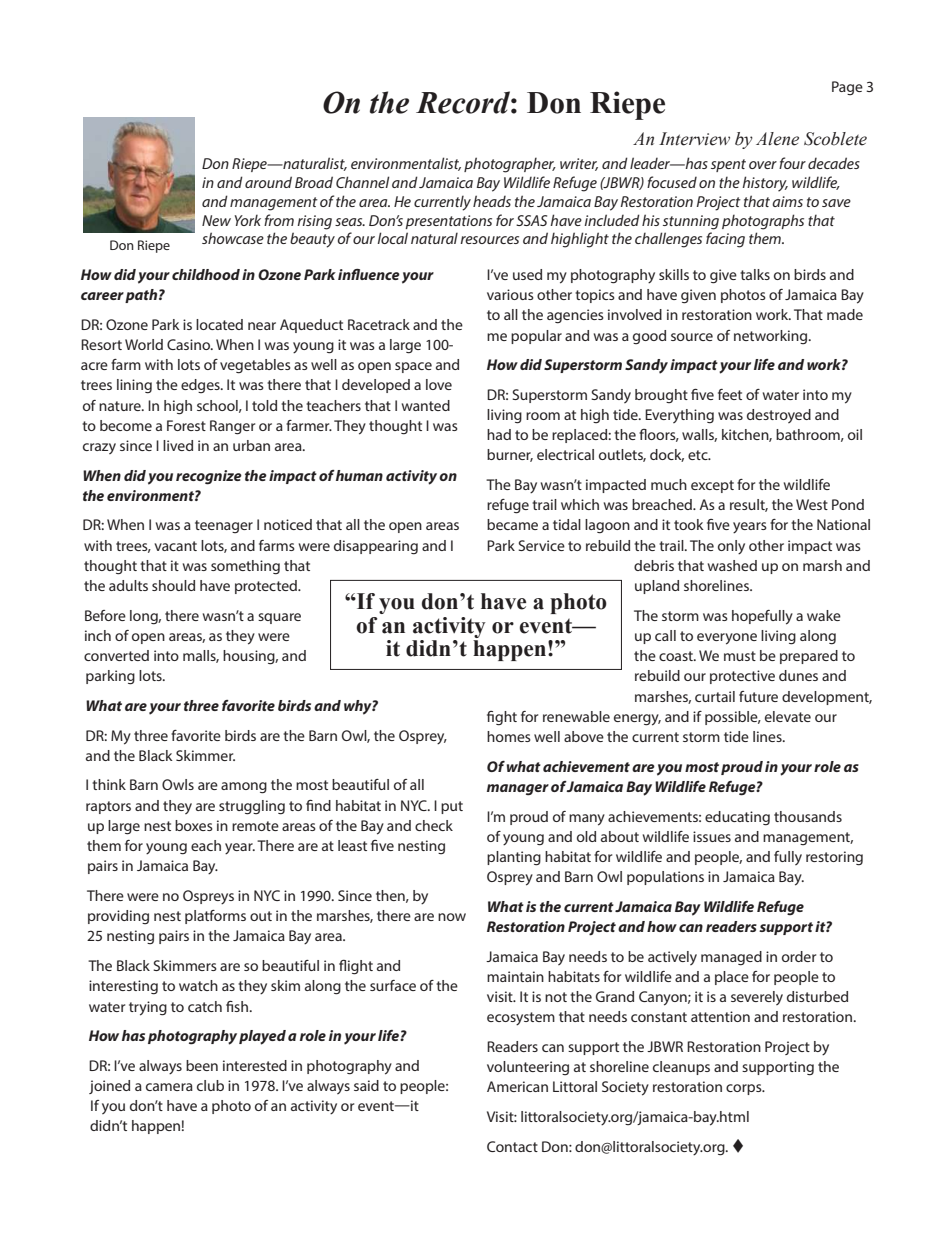  What do you see at coordinates (178, 784) in the document?
I see `Owls` at bounding box center [178, 784].
